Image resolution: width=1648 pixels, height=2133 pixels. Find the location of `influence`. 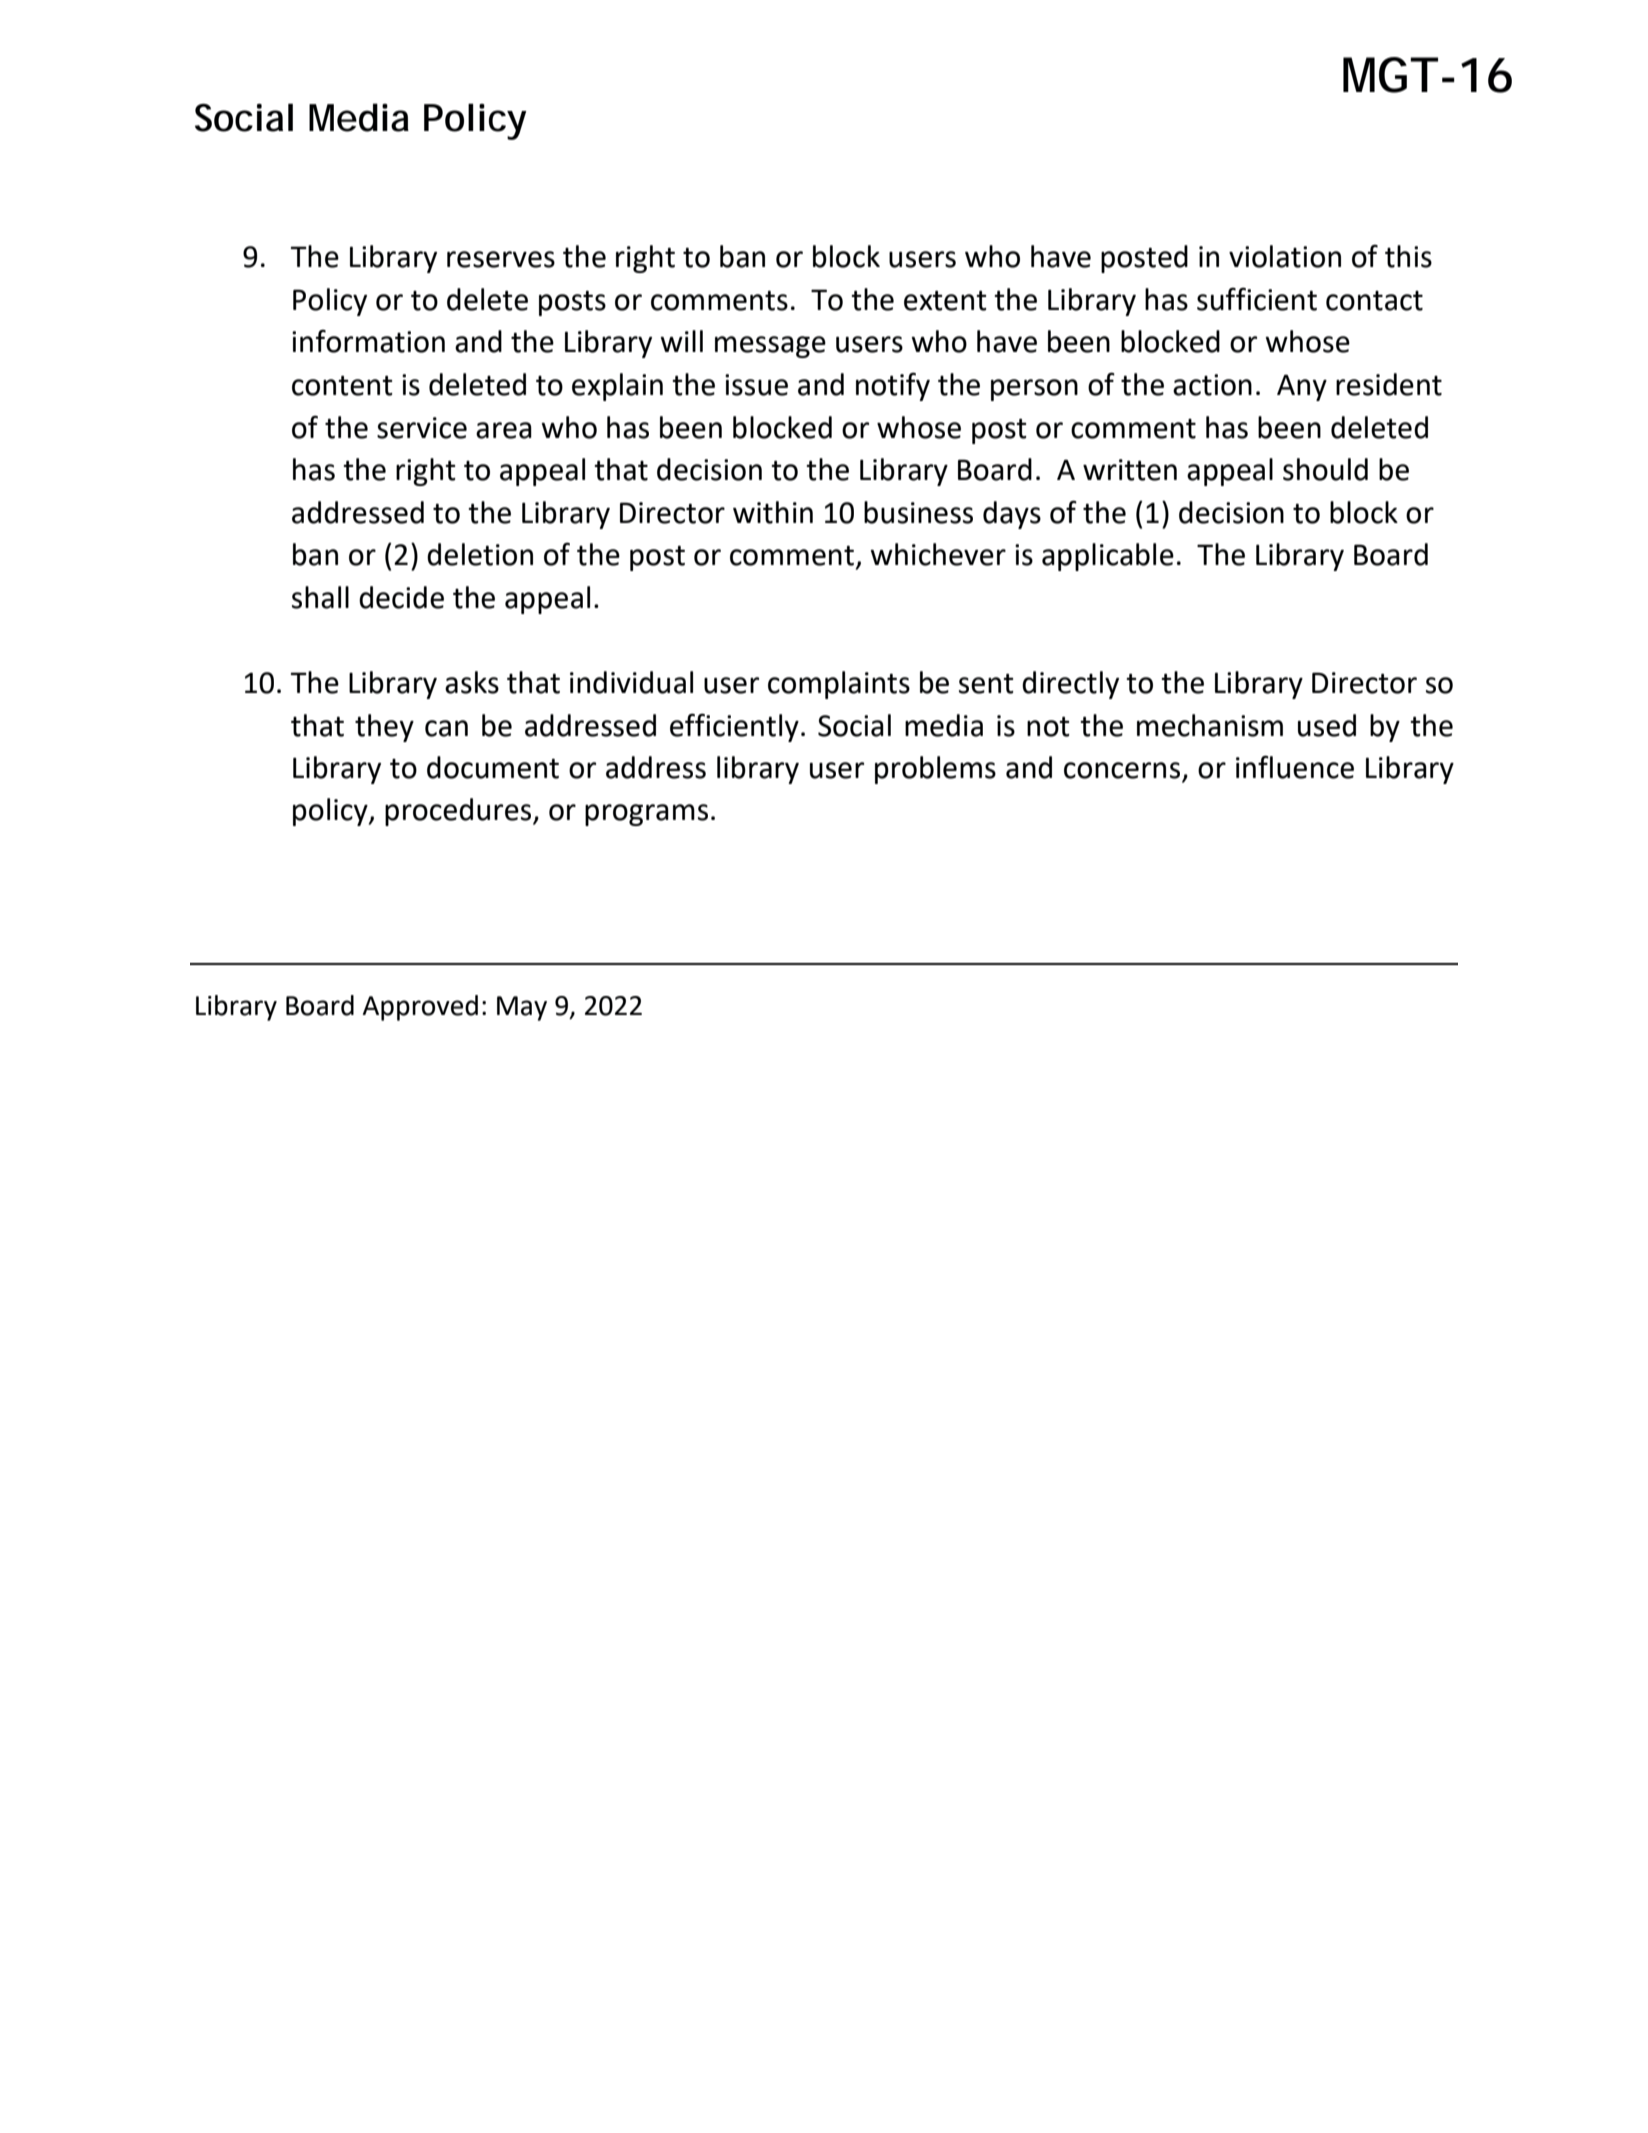

influence is located at coordinates (1295, 767).
